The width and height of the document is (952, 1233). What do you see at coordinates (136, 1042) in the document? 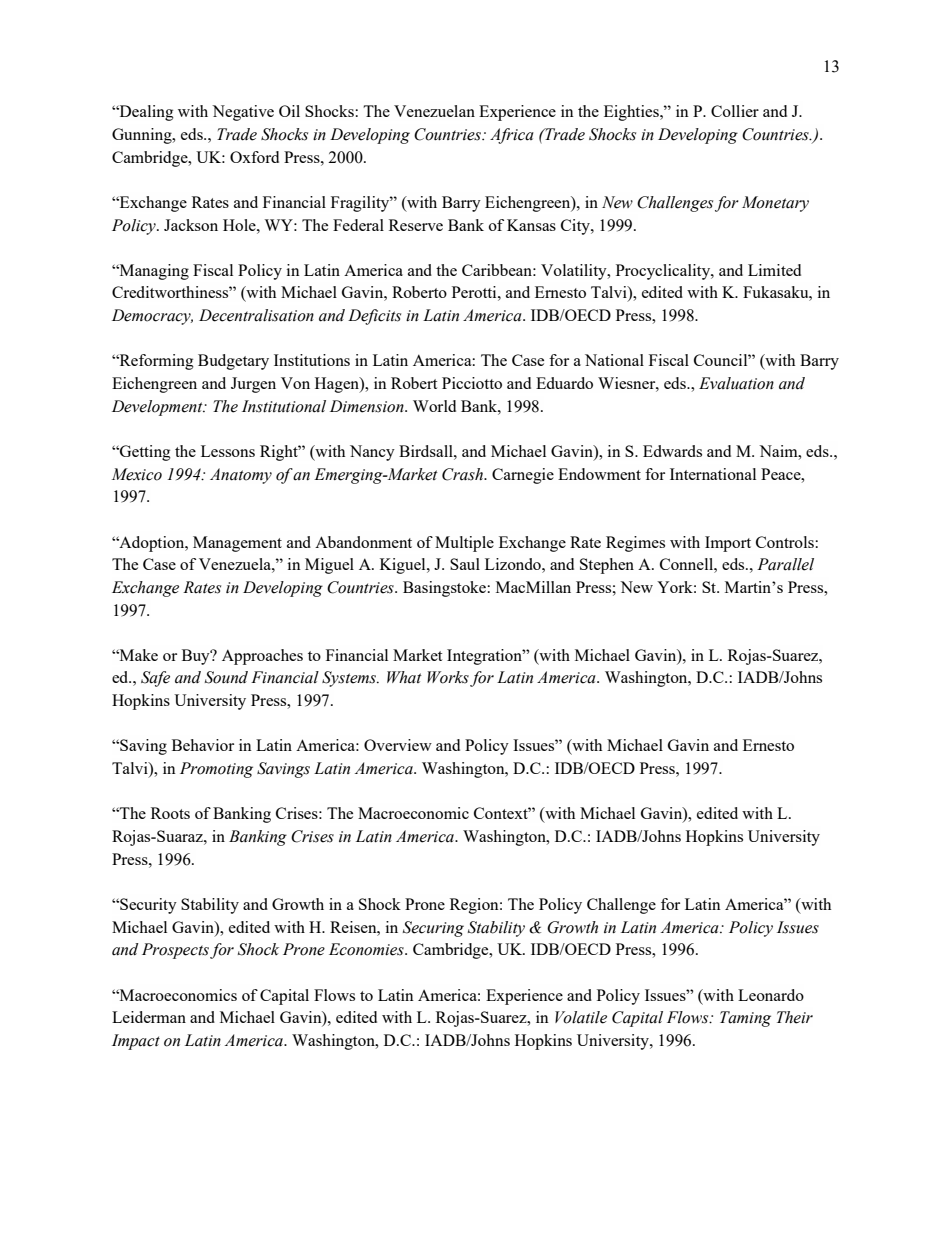
I see `Impact` at bounding box center [136, 1042].
